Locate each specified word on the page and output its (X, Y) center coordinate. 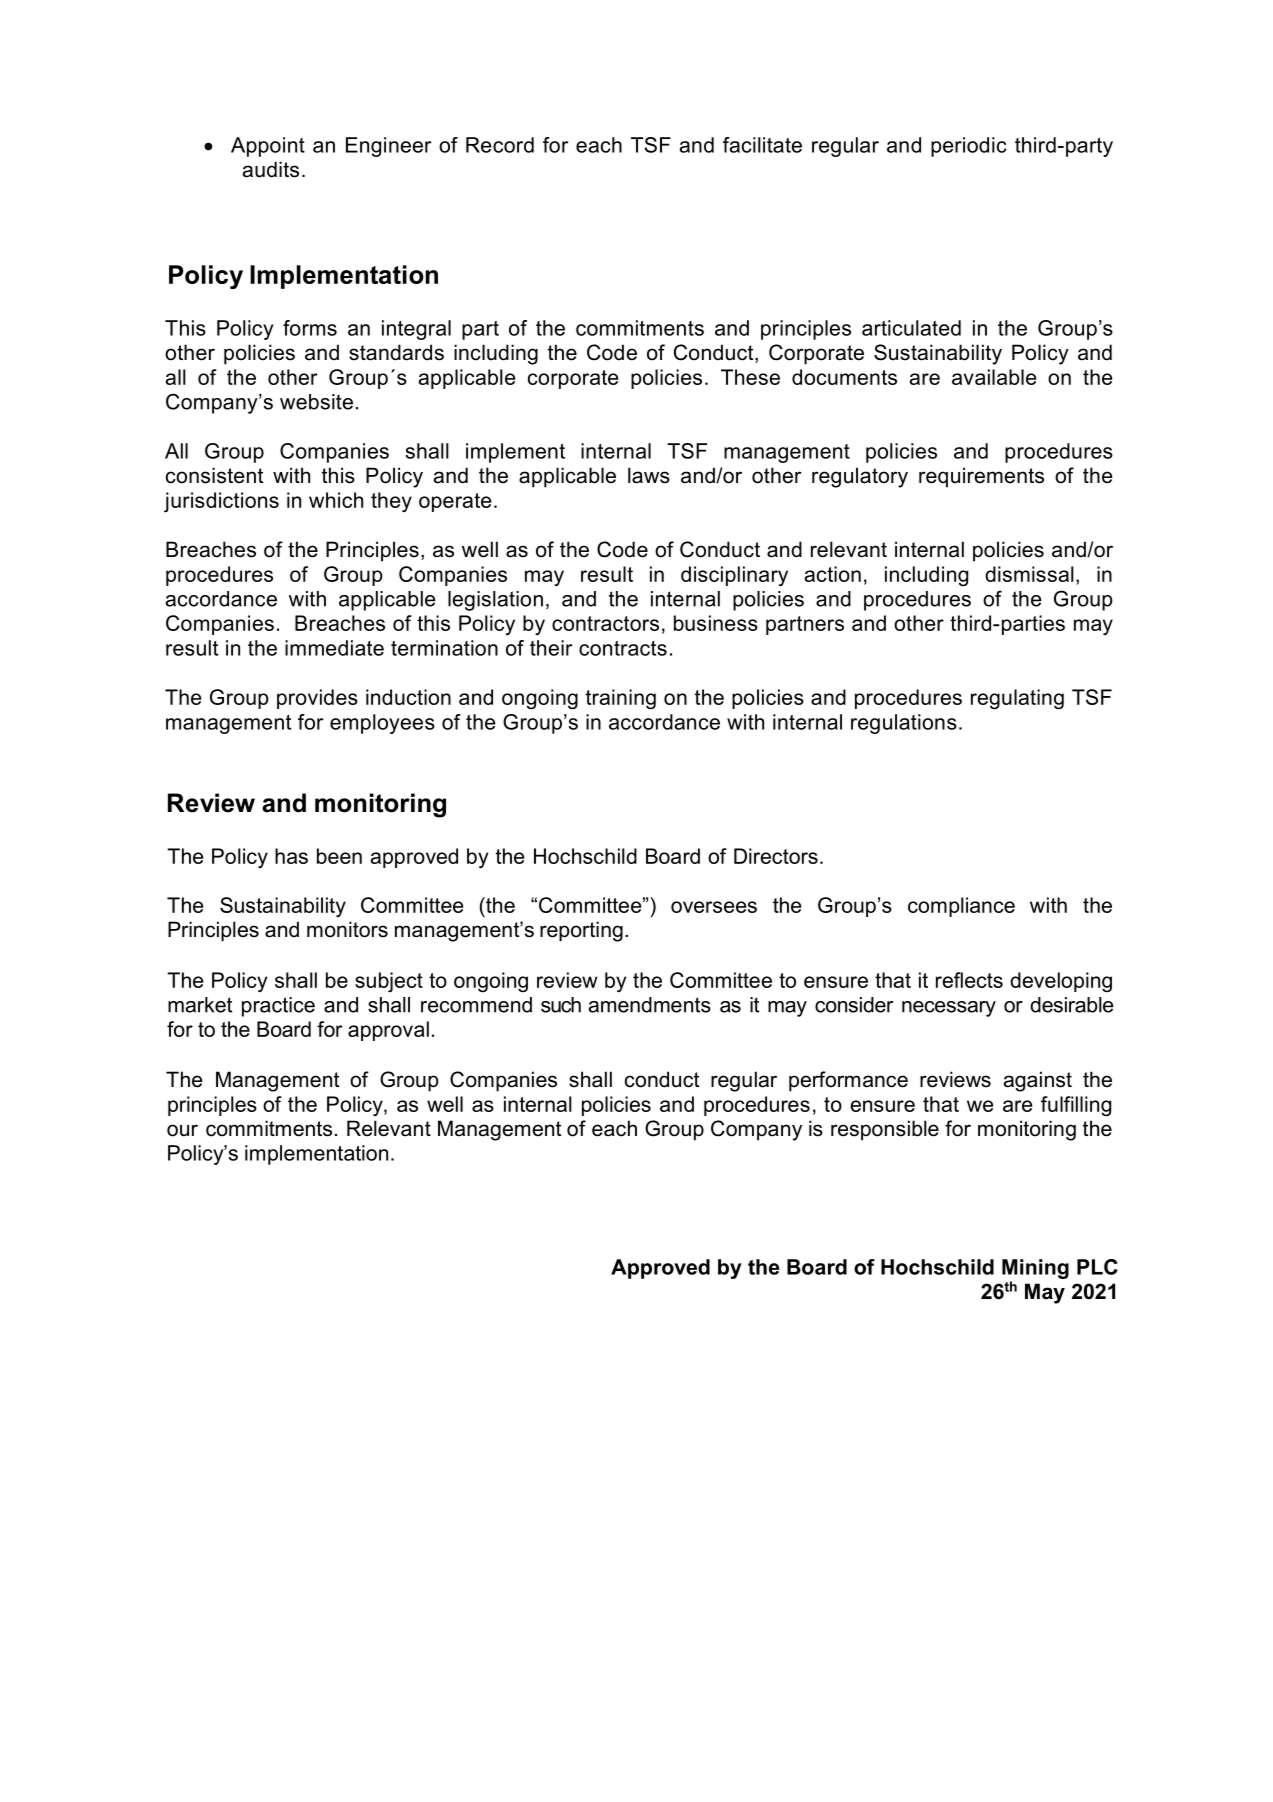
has (291, 856)
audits (271, 169)
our (182, 1130)
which (336, 500)
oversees (714, 907)
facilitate (762, 145)
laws (649, 475)
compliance (961, 907)
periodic (969, 147)
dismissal (1029, 574)
